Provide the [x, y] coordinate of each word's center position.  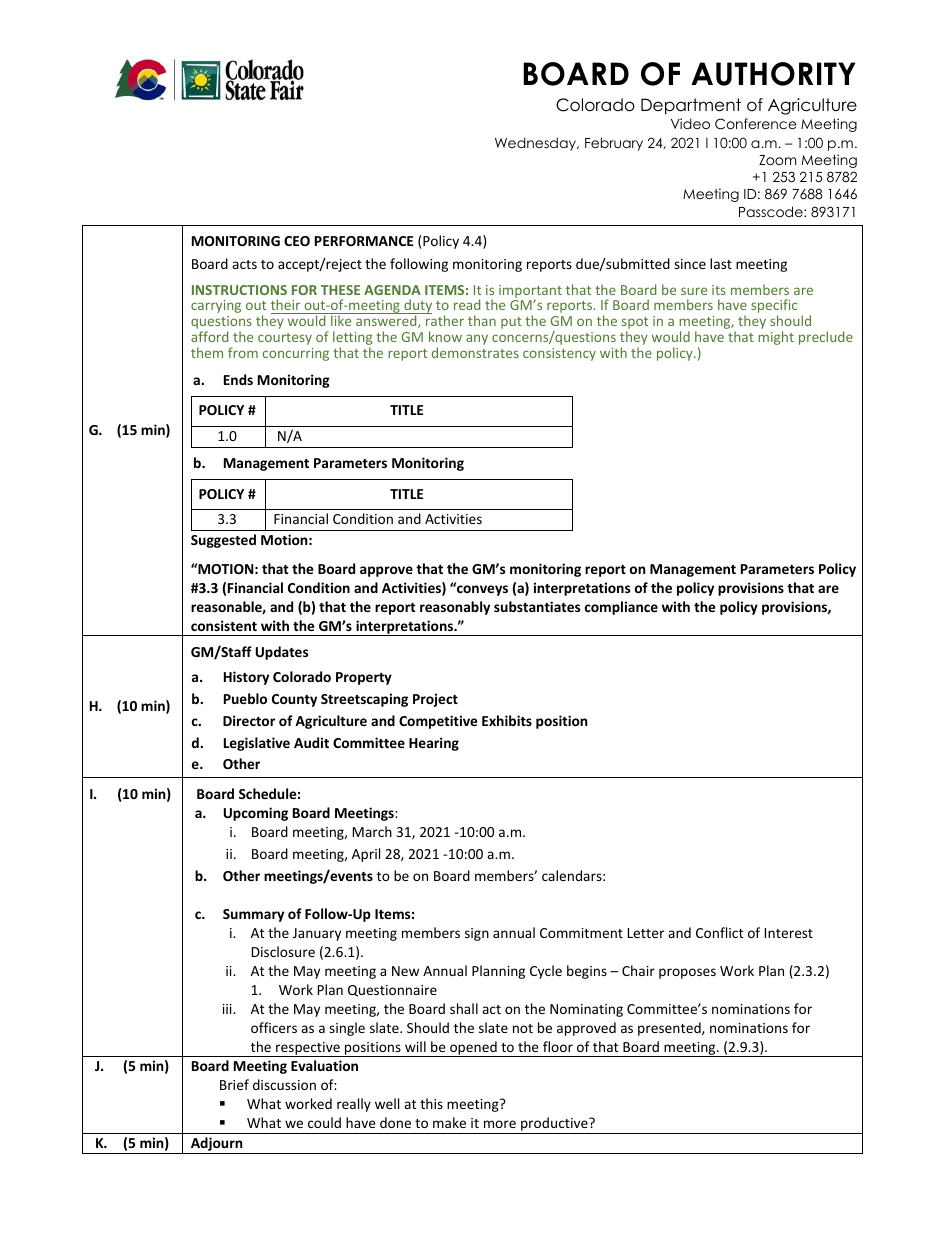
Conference [756, 124]
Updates [282, 653]
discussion [284, 1084]
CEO [297, 241]
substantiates [537, 606]
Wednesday [536, 144]
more [500, 1124]
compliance [621, 608]
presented [670, 1029]
